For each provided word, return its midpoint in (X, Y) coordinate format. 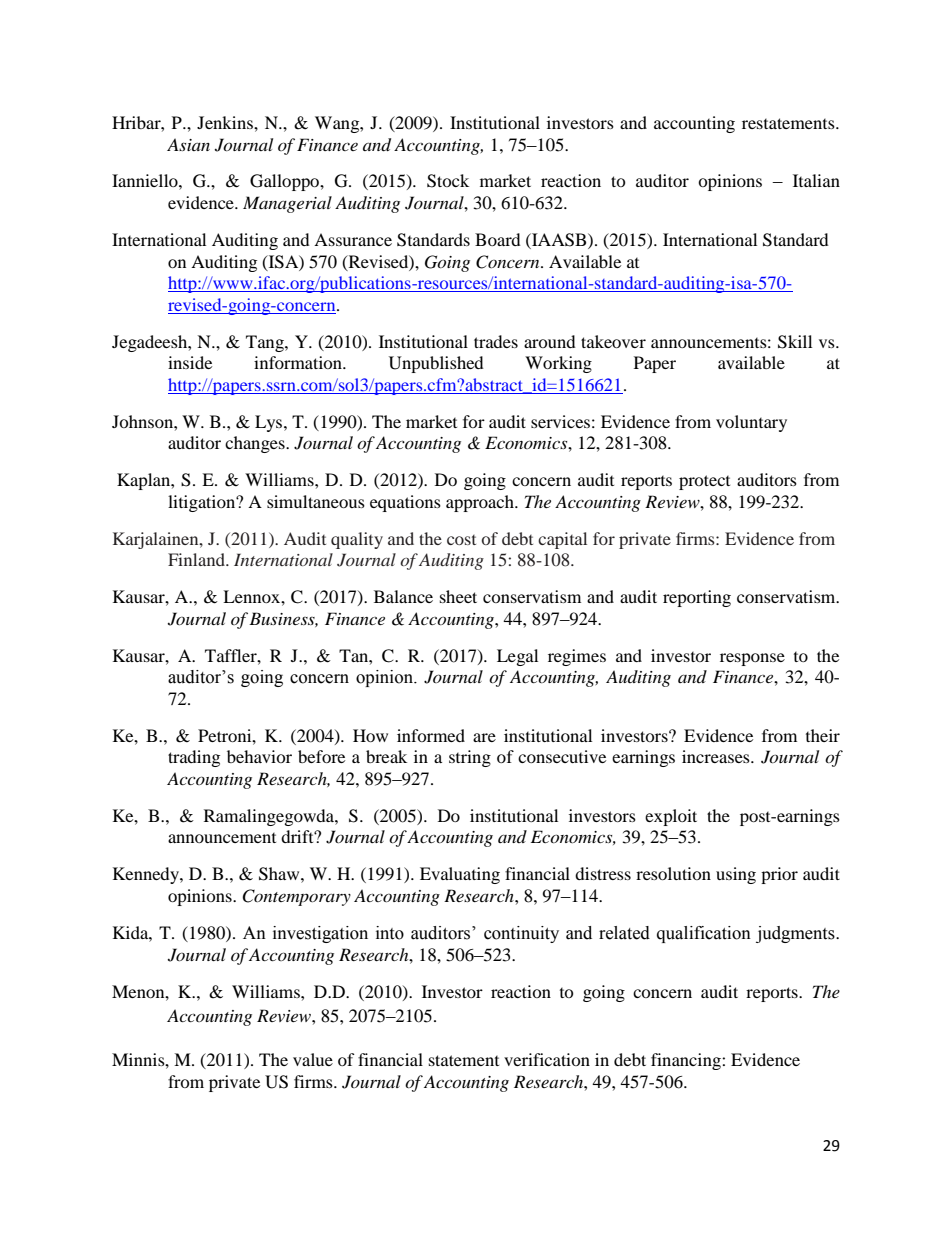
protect (704, 482)
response (752, 659)
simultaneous (316, 501)
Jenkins (226, 122)
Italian (816, 180)
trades (496, 341)
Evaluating (460, 875)
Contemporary (296, 897)
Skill (795, 342)
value (313, 1059)
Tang (266, 343)
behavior (259, 756)
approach (481, 503)
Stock (448, 181)
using (736, 875)
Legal (517, 657)
